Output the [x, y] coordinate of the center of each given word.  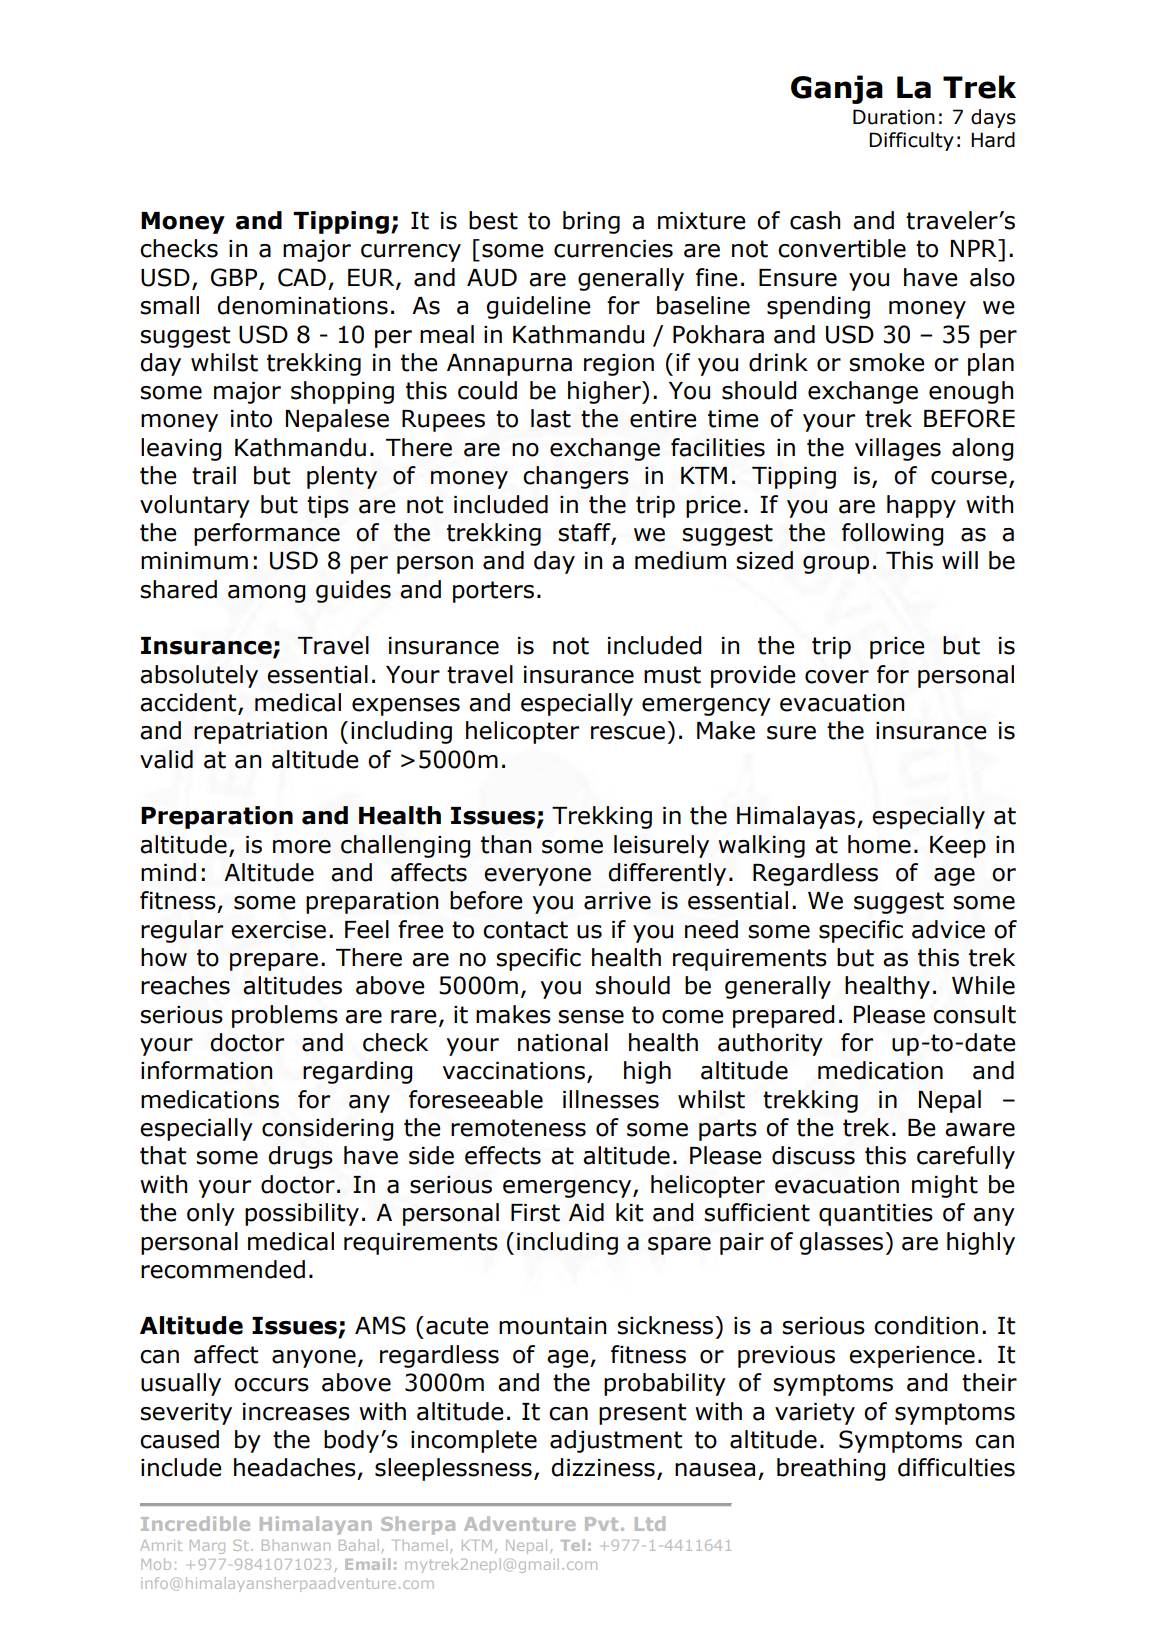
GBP [234, 277]
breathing [831, 1469]
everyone [537, 877]
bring [591, 222]
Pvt [601, 1524]
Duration [894, 117]
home [879, 844]
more [302, 847]
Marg [207, 1547]
